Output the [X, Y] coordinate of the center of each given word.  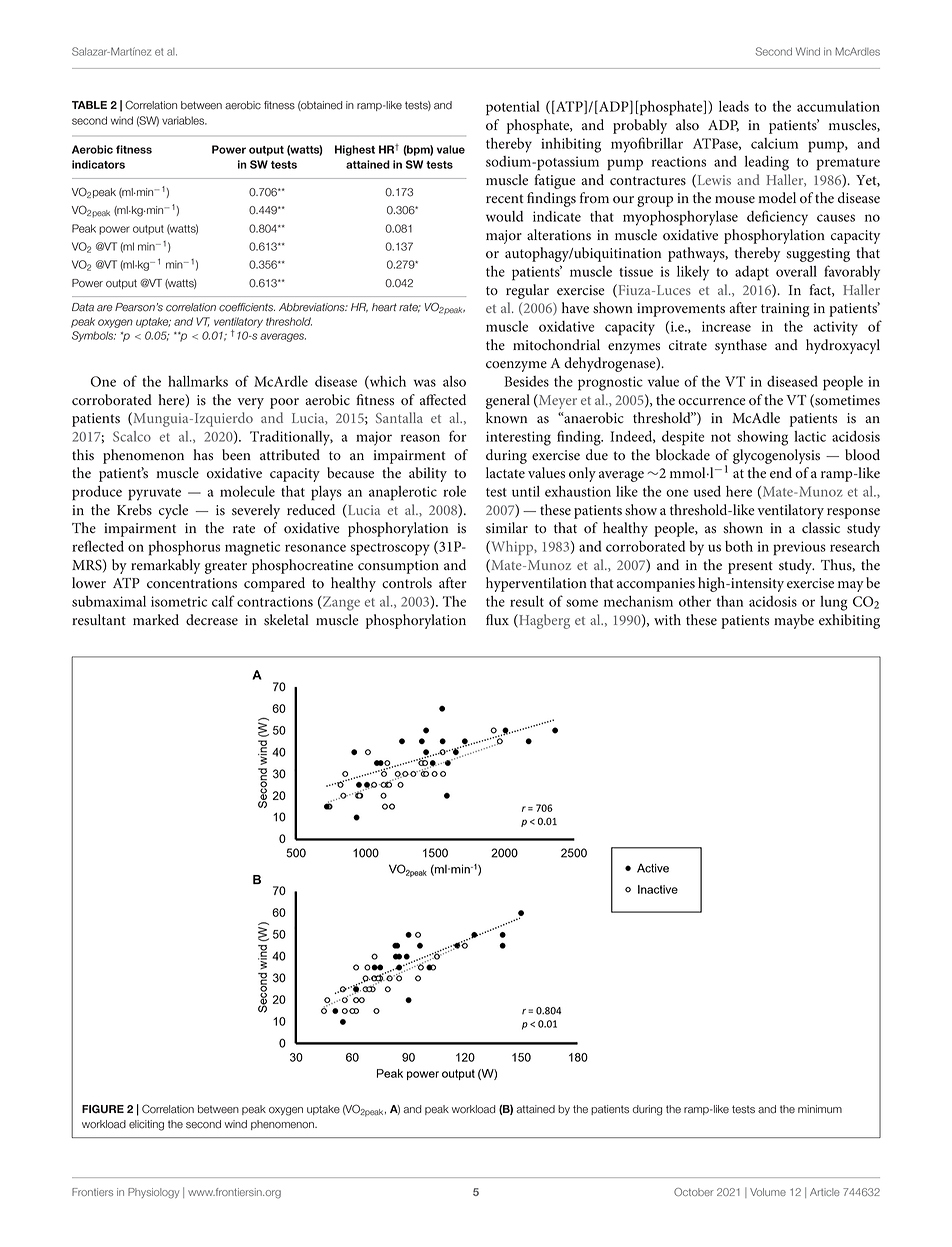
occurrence [712, 402]
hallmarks [198, 381]
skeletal [286, 620]
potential [513, 108]
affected [443, 400]
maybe [794, 621]
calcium [774, 143]
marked [156, 620]
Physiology [153, 1193]
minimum [820, 1109]
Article [825, 1192]
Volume [768, 1192]
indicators [98, 164]
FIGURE [103, 1109]
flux [497, 619]
